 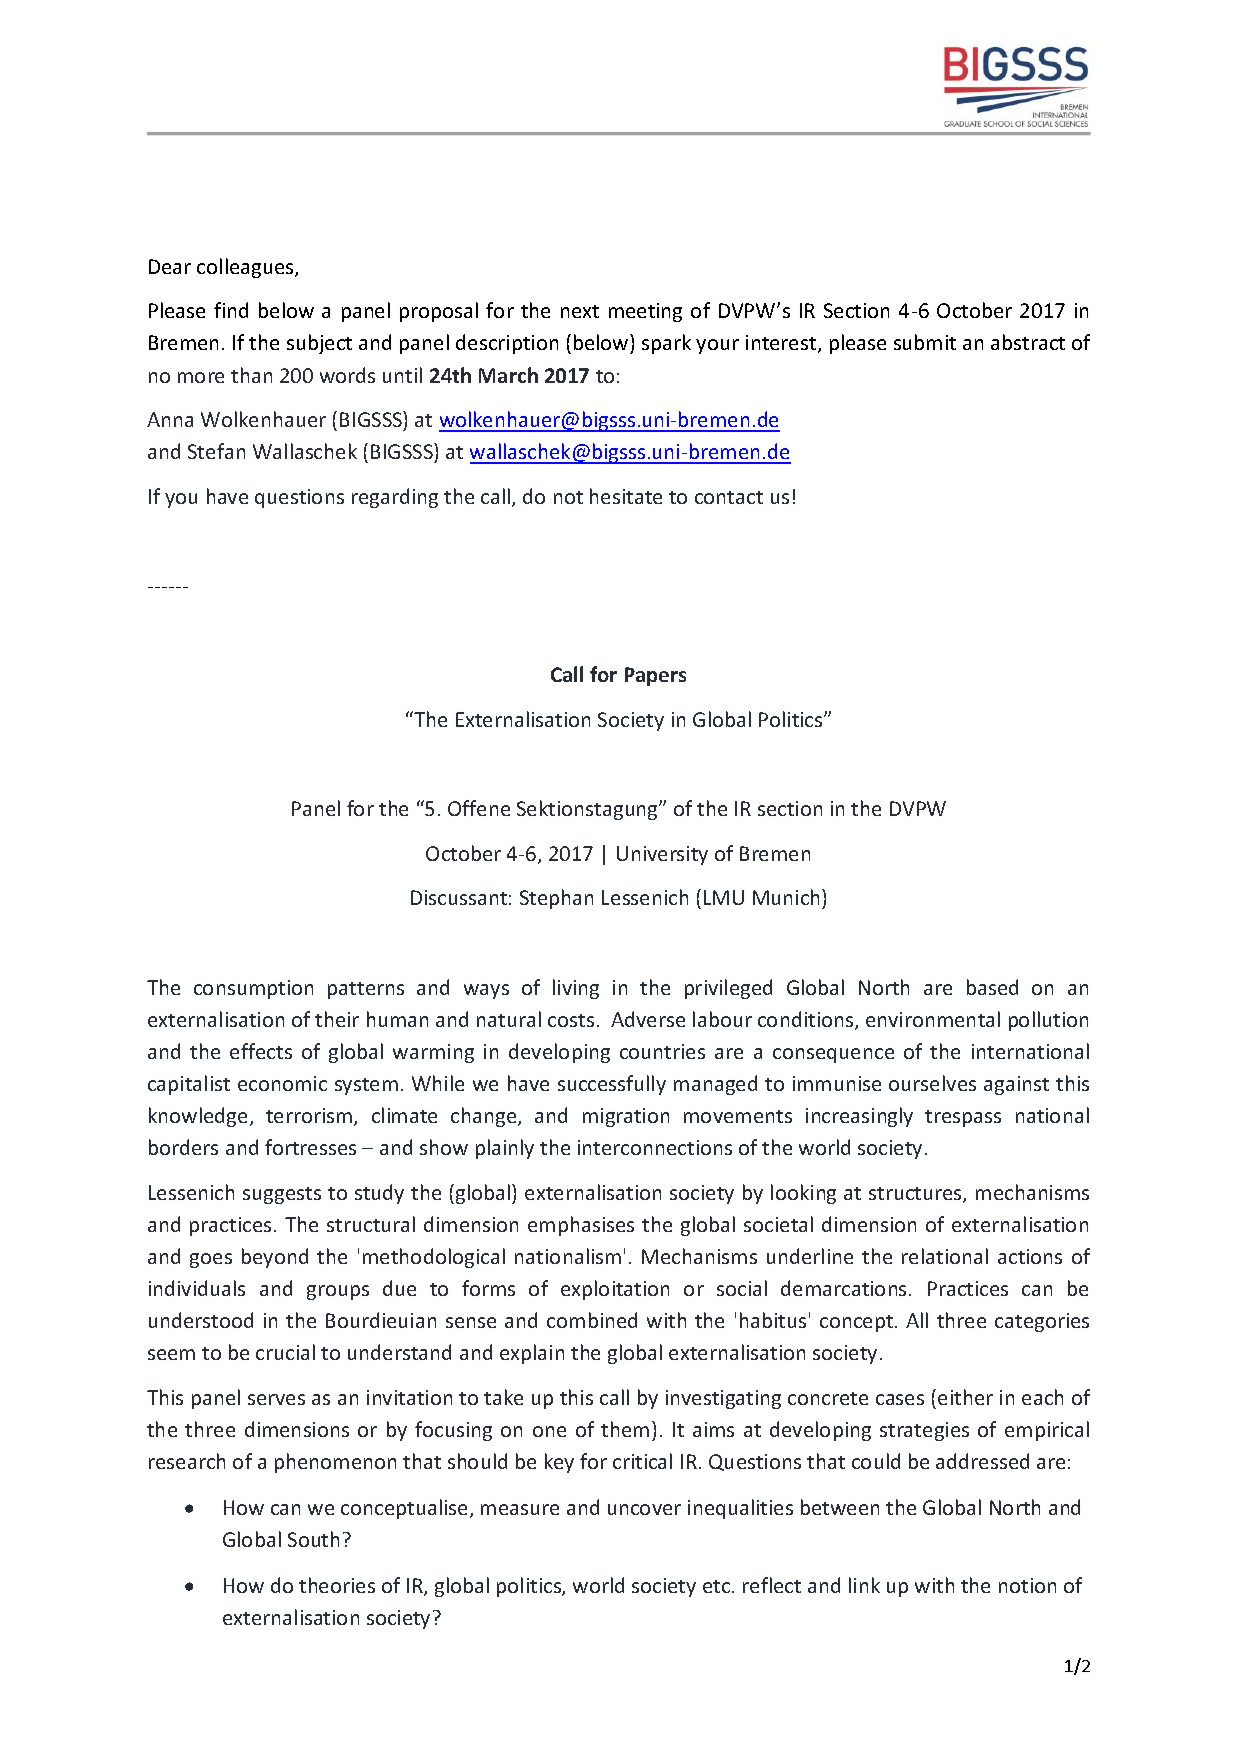 What do you see at coordinates (556, 899) in the page?
I see `Stephan` at bounding box center [556, 899].
